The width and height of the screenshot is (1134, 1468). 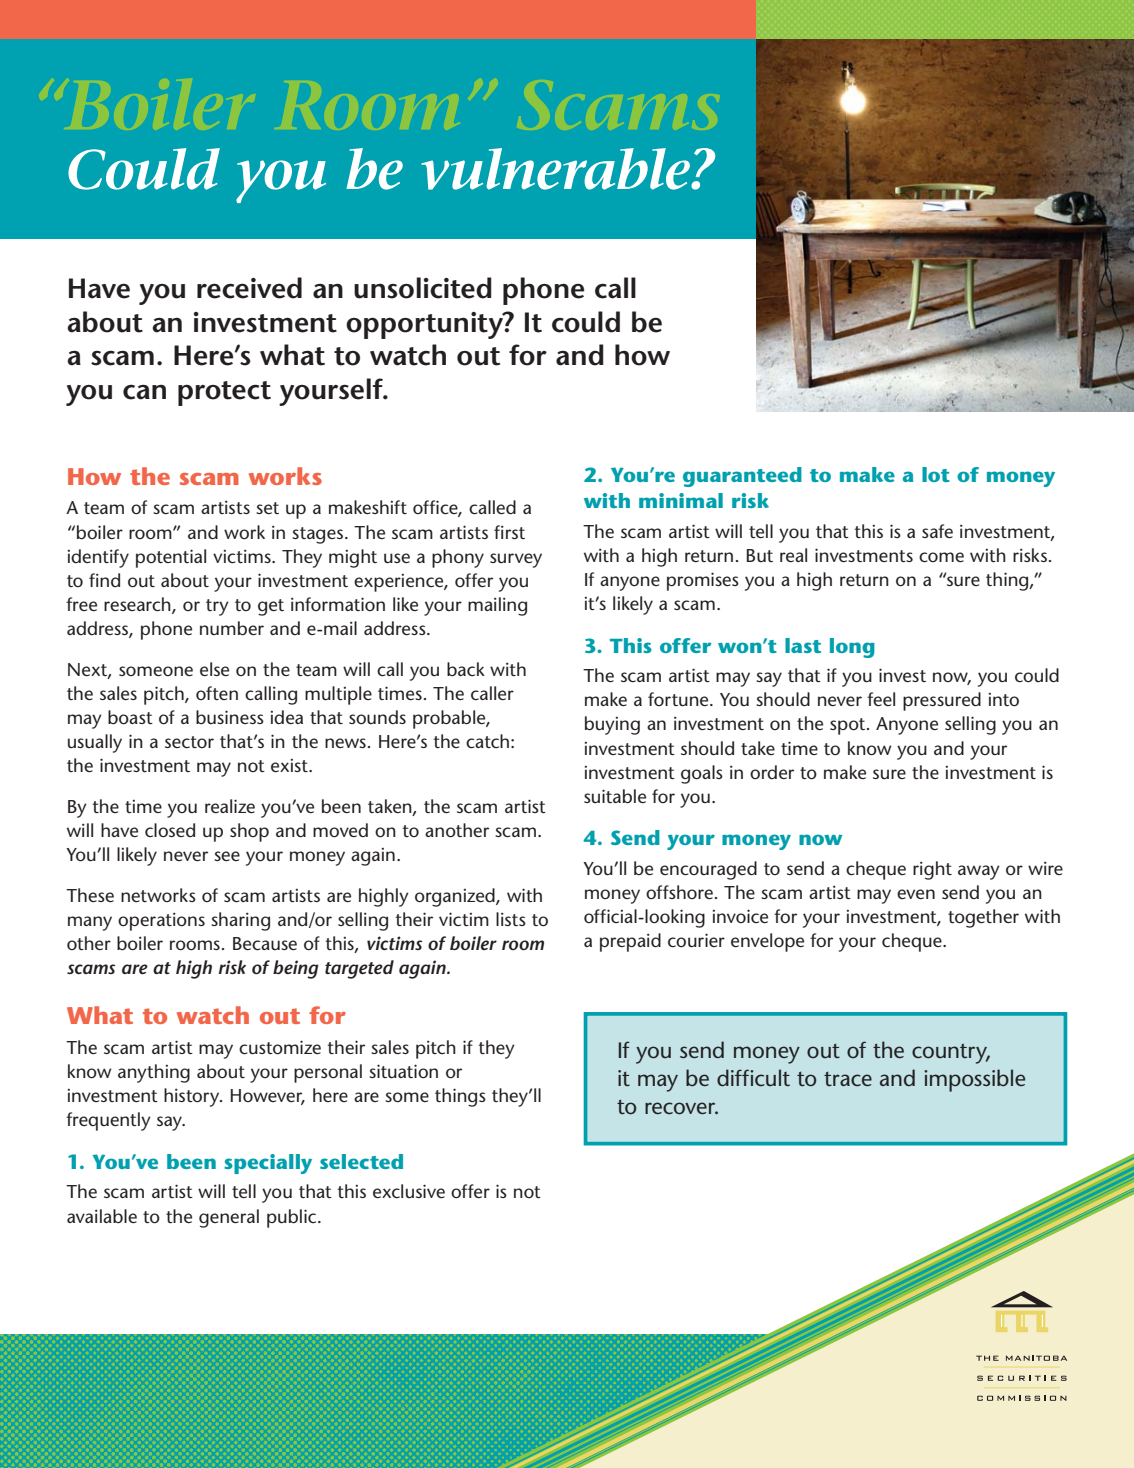 What do you see at coordinates (249, 288) in the screenshot?
I see `received` at bounding box center [249, 288].
